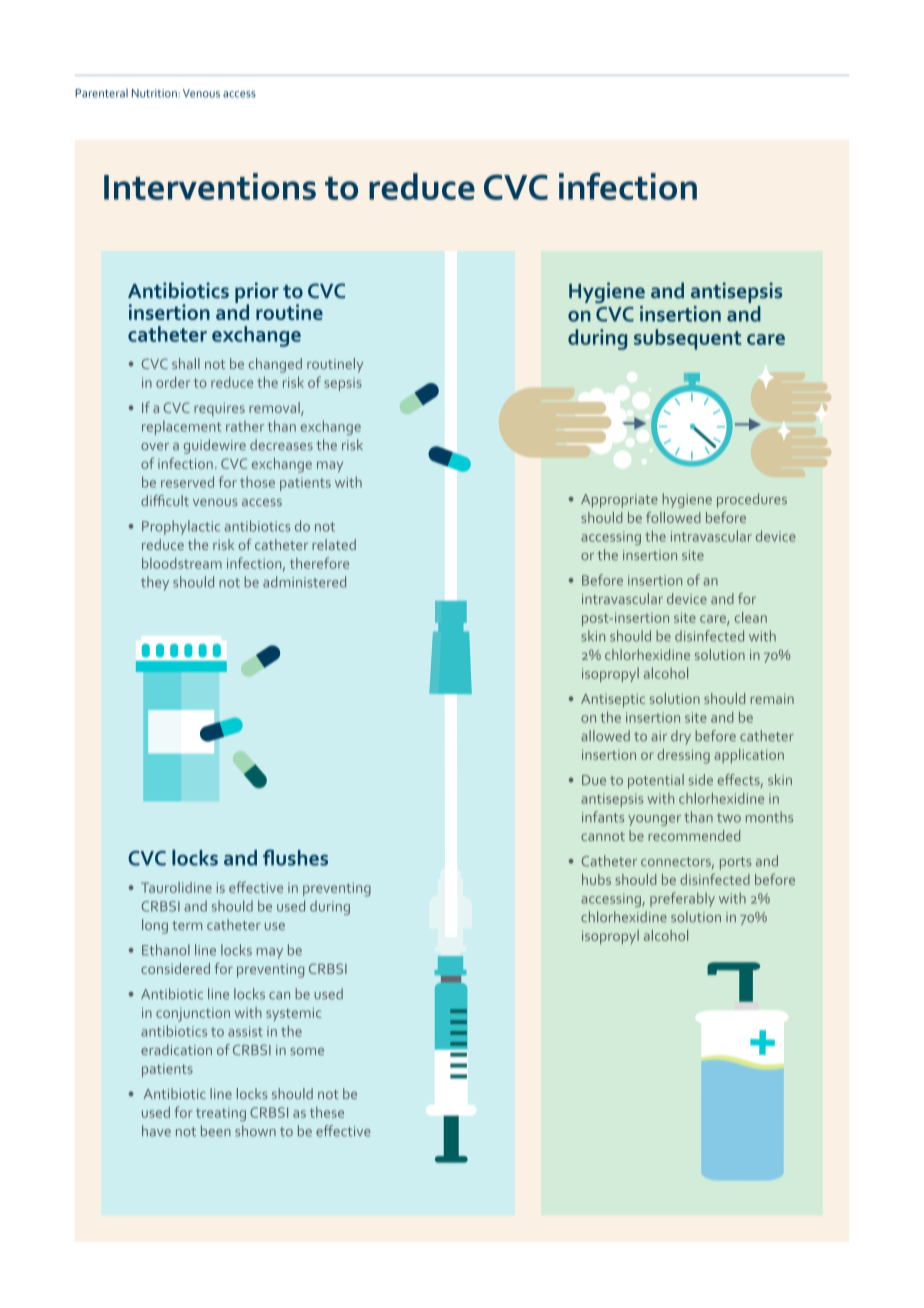  Describe the element at coordinates (210, 186) in the screenshot. I see `Interventions` at that location.
